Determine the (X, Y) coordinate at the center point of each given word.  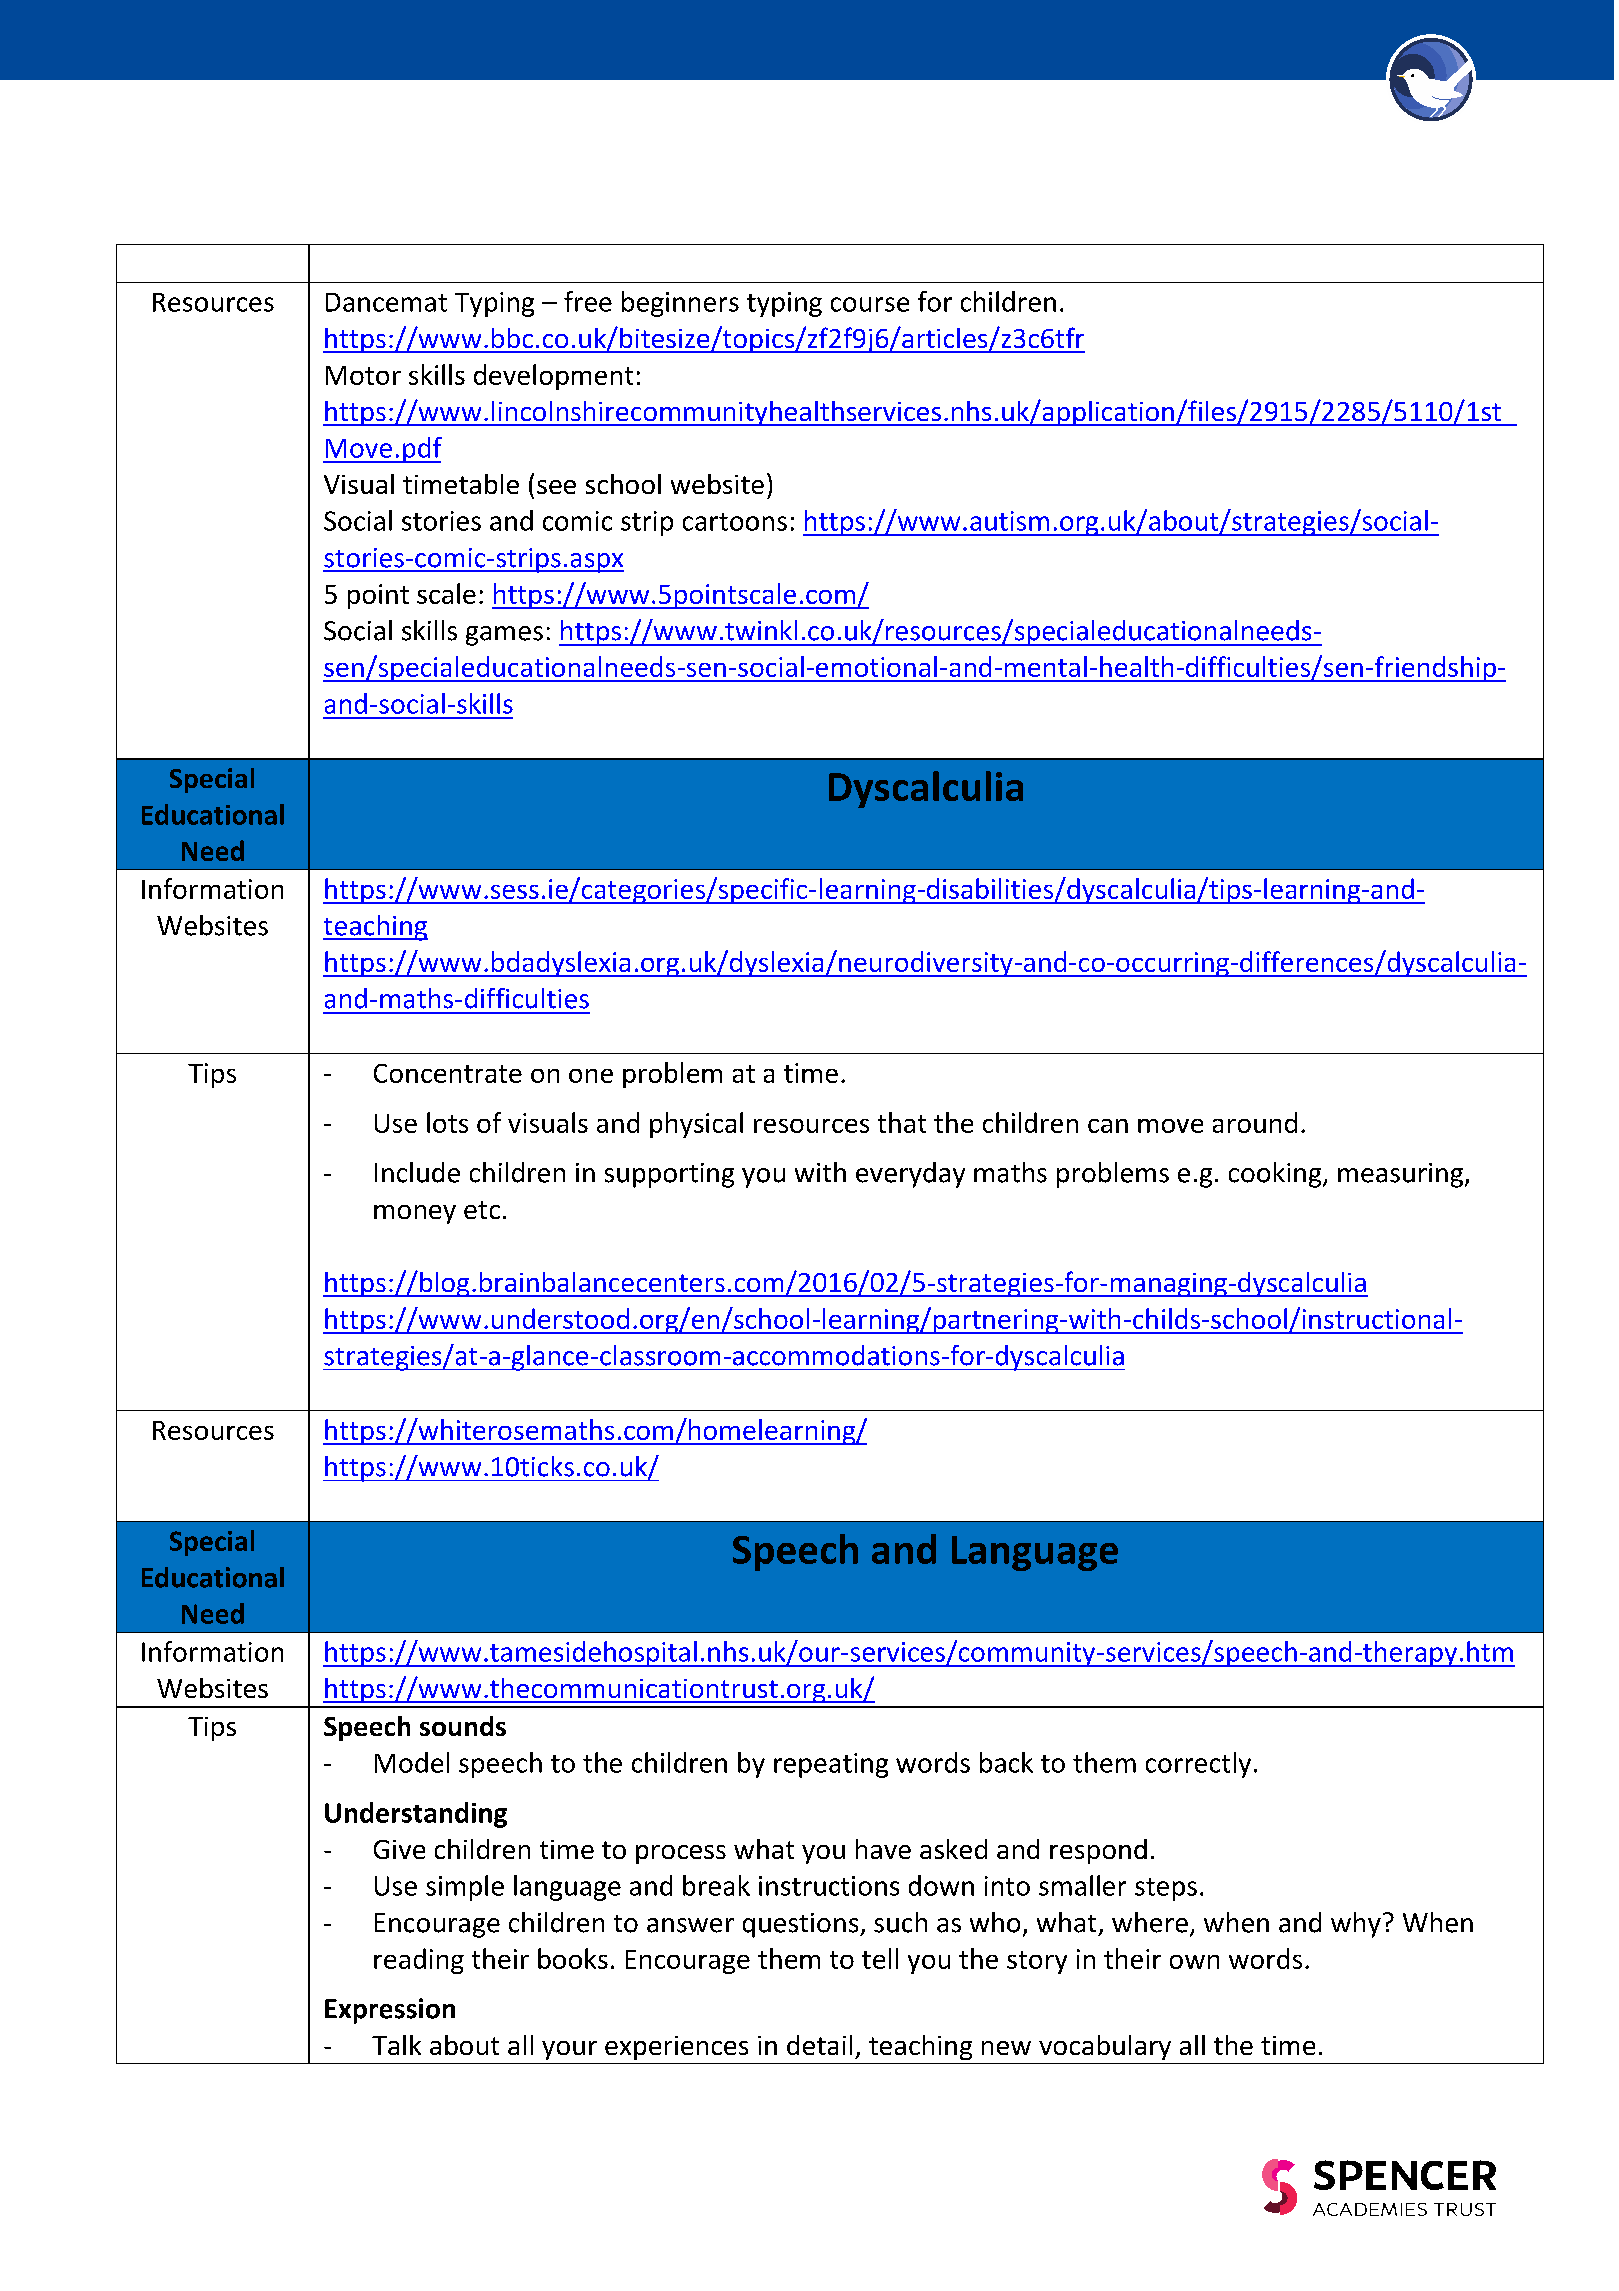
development (553, 377)
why (1356, 1925)
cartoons (735, 522)
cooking (1276, 1175)
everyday (910, 1175)
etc (482, 1210)
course (870, 304)
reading (419, 1961)
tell (880, 1958)
